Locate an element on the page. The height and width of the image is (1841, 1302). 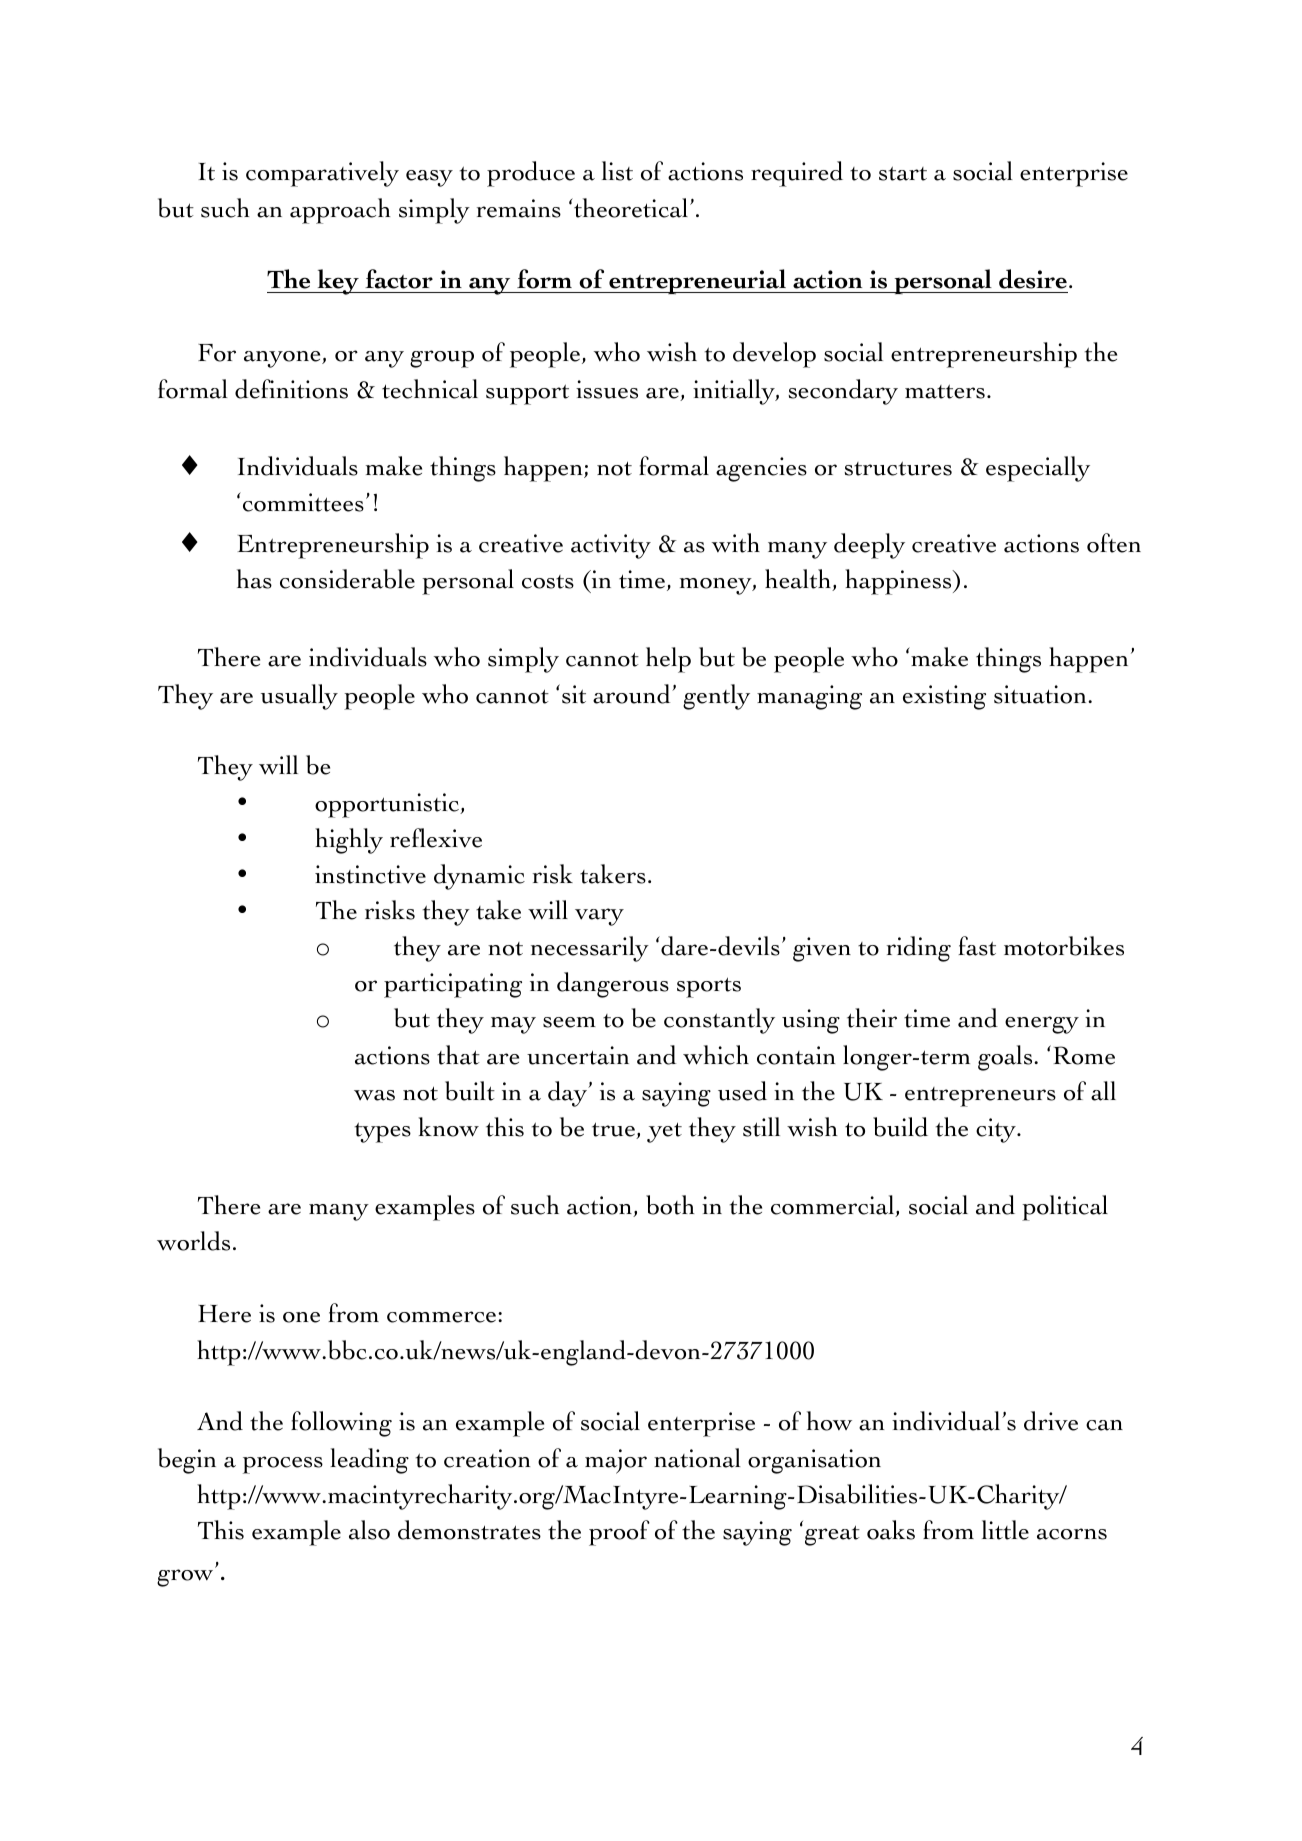
goals is located at coordinates (1006, 1058).
